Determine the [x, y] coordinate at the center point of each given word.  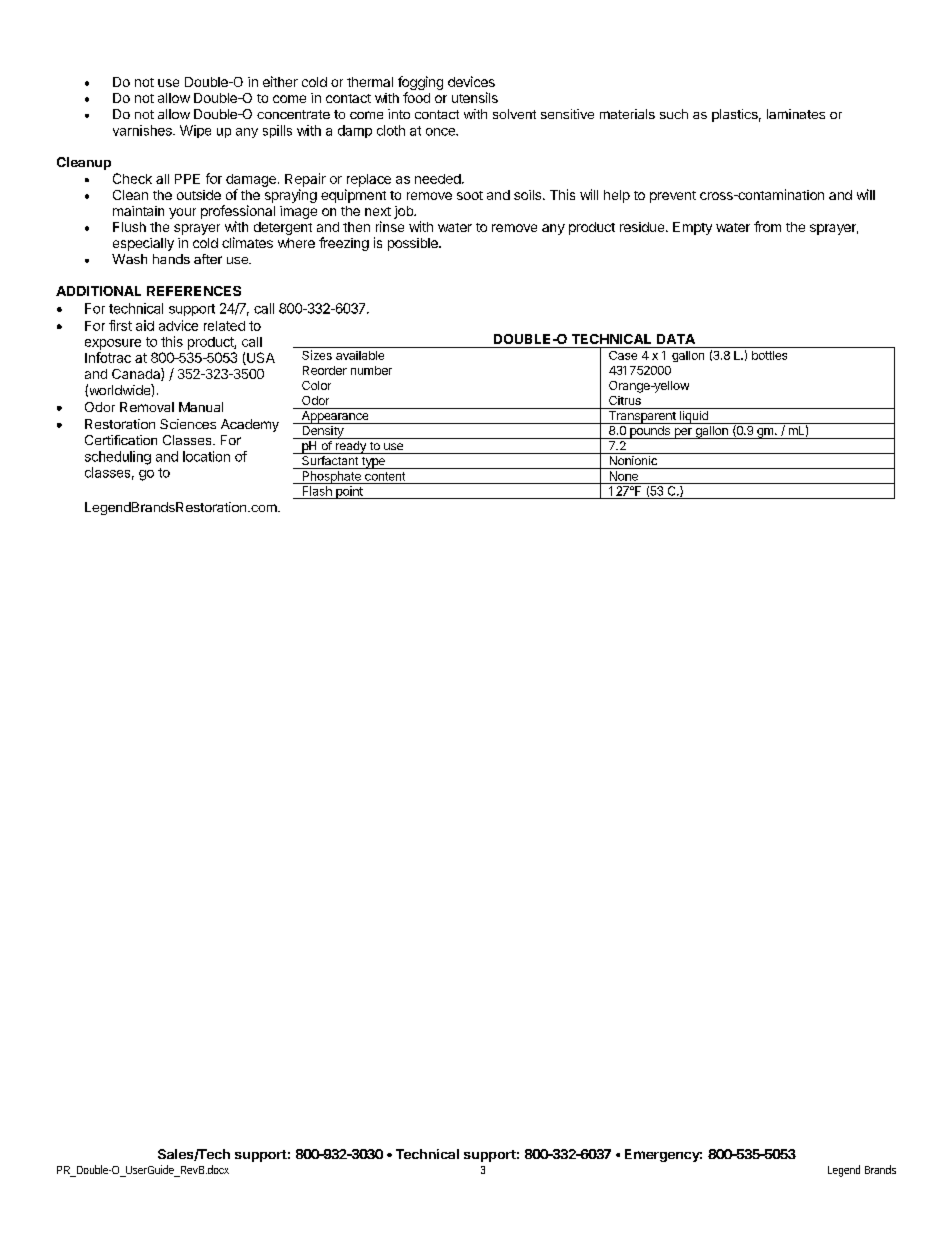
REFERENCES [194, 291]
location [206, 456]
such [674, 114]
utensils [475, 97]
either [280, 81]
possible [414, 244]
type [373, 463]
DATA [676, 339]
